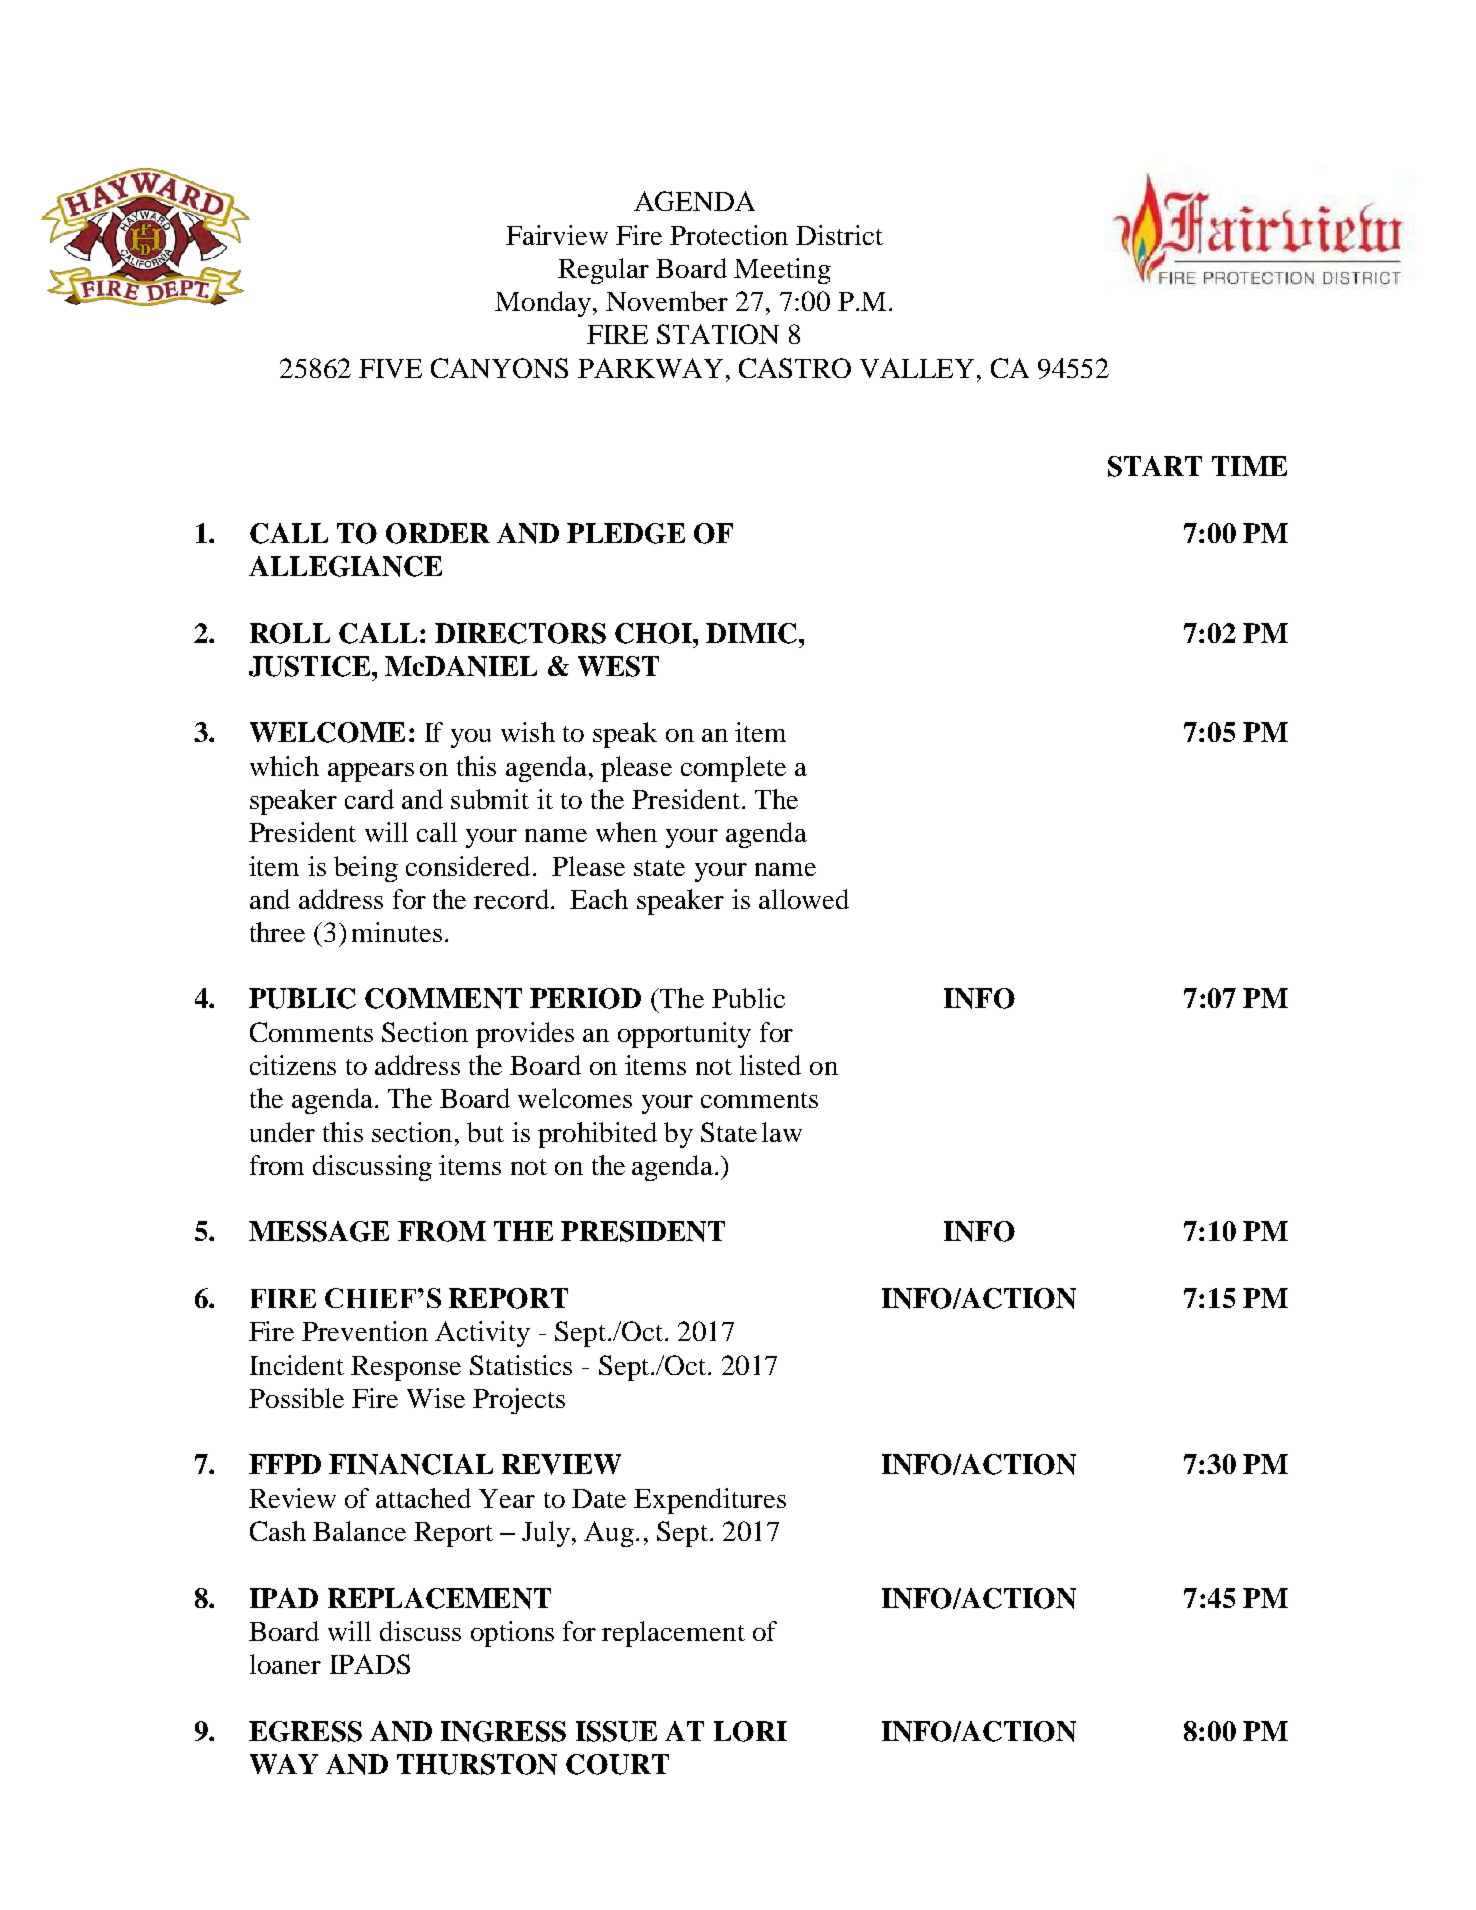 The image size is (1476, 1910). Describe the element at coordinates (485, 1132) in the image. I see `but` at that location.
